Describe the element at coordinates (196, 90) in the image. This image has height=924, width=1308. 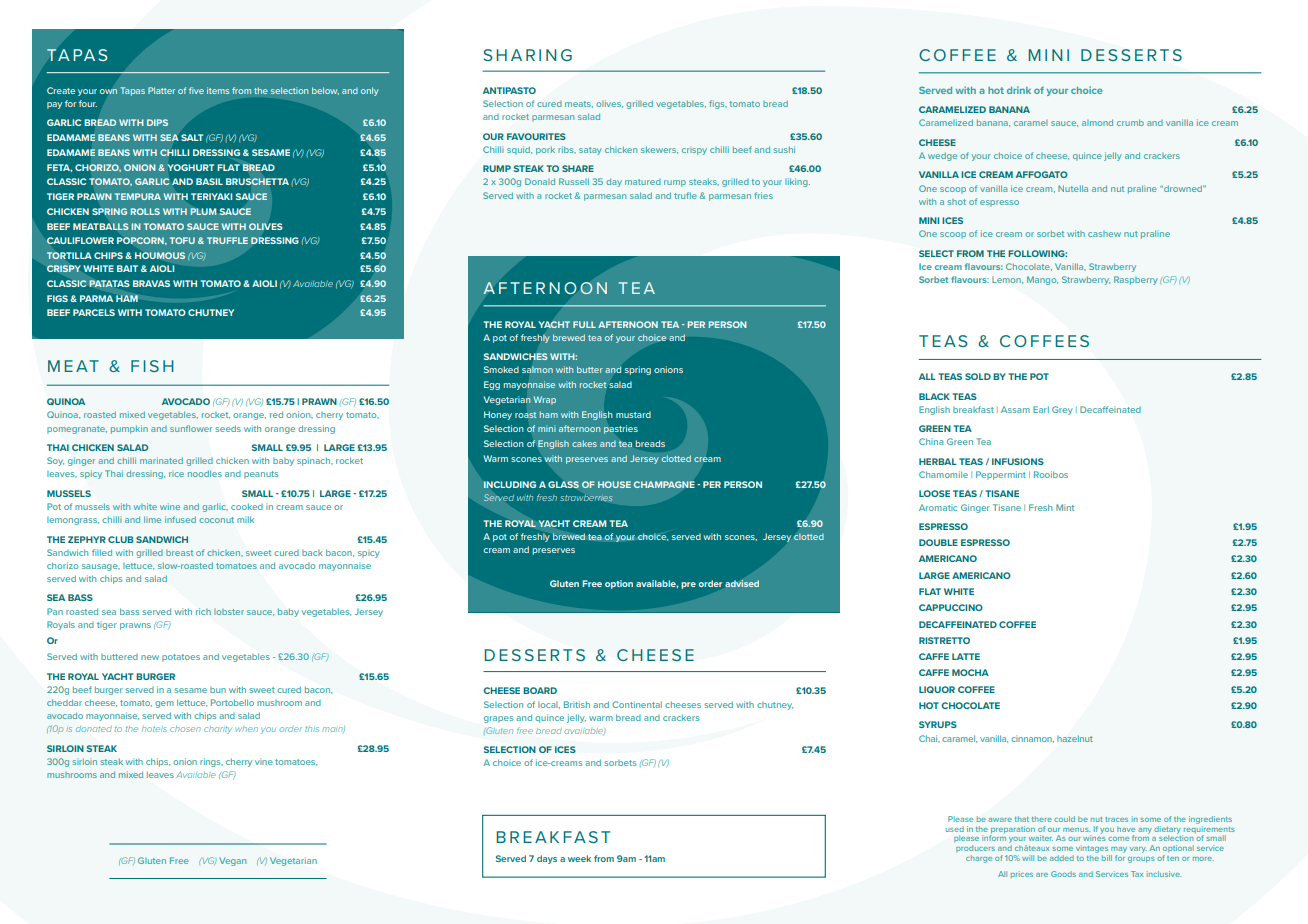
I see `five` at that location.
